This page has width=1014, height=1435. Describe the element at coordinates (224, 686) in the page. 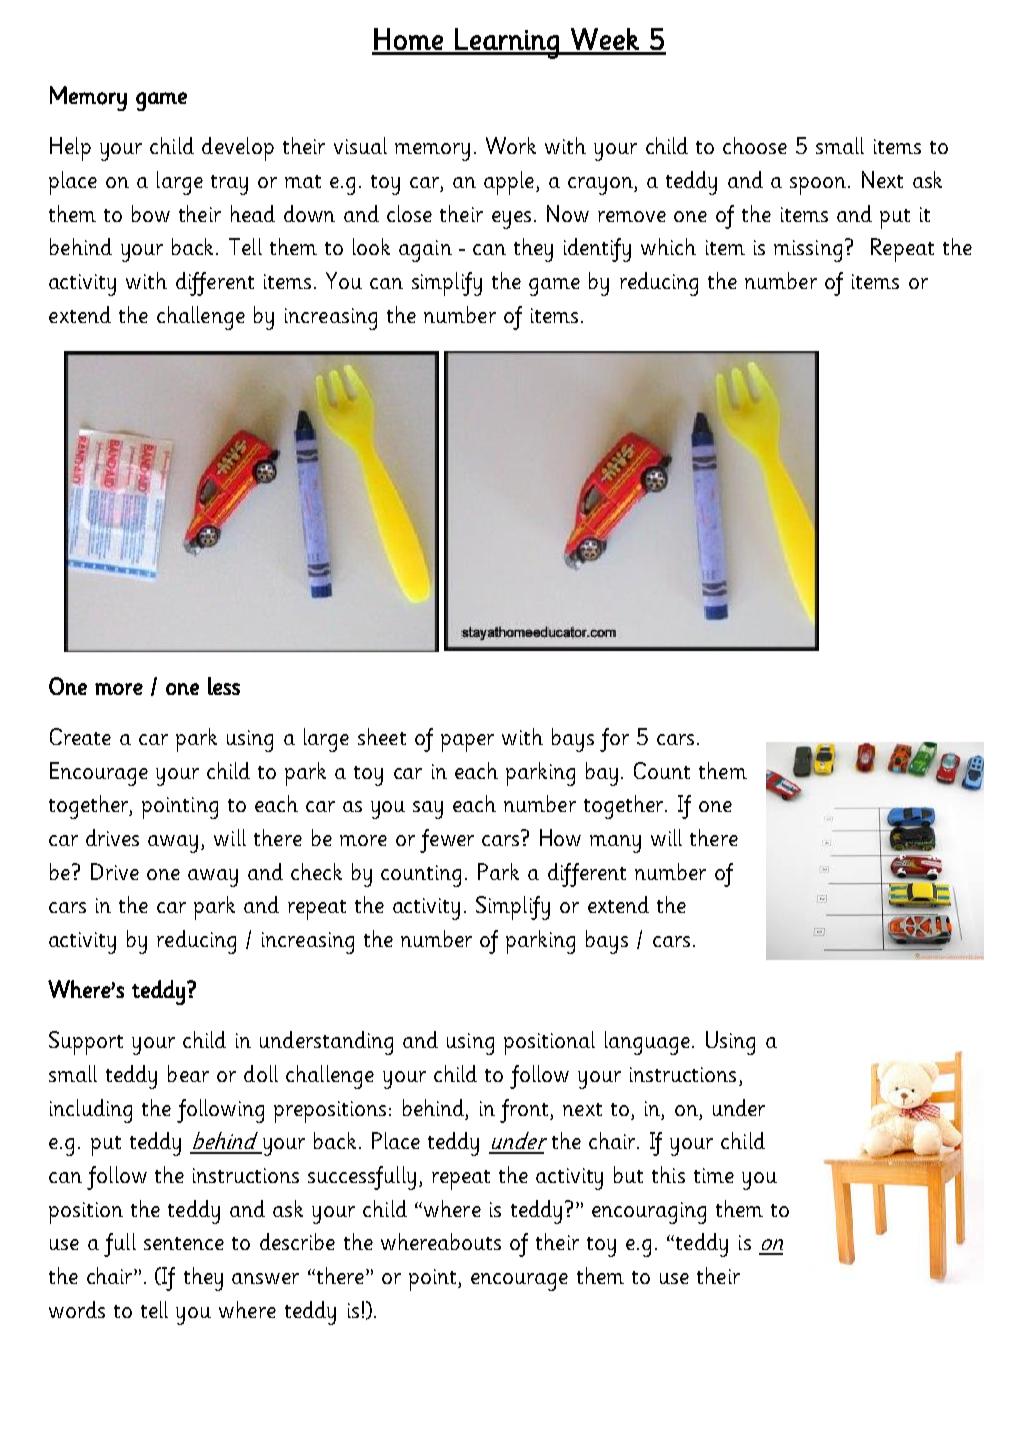

I see `less` at that location.
